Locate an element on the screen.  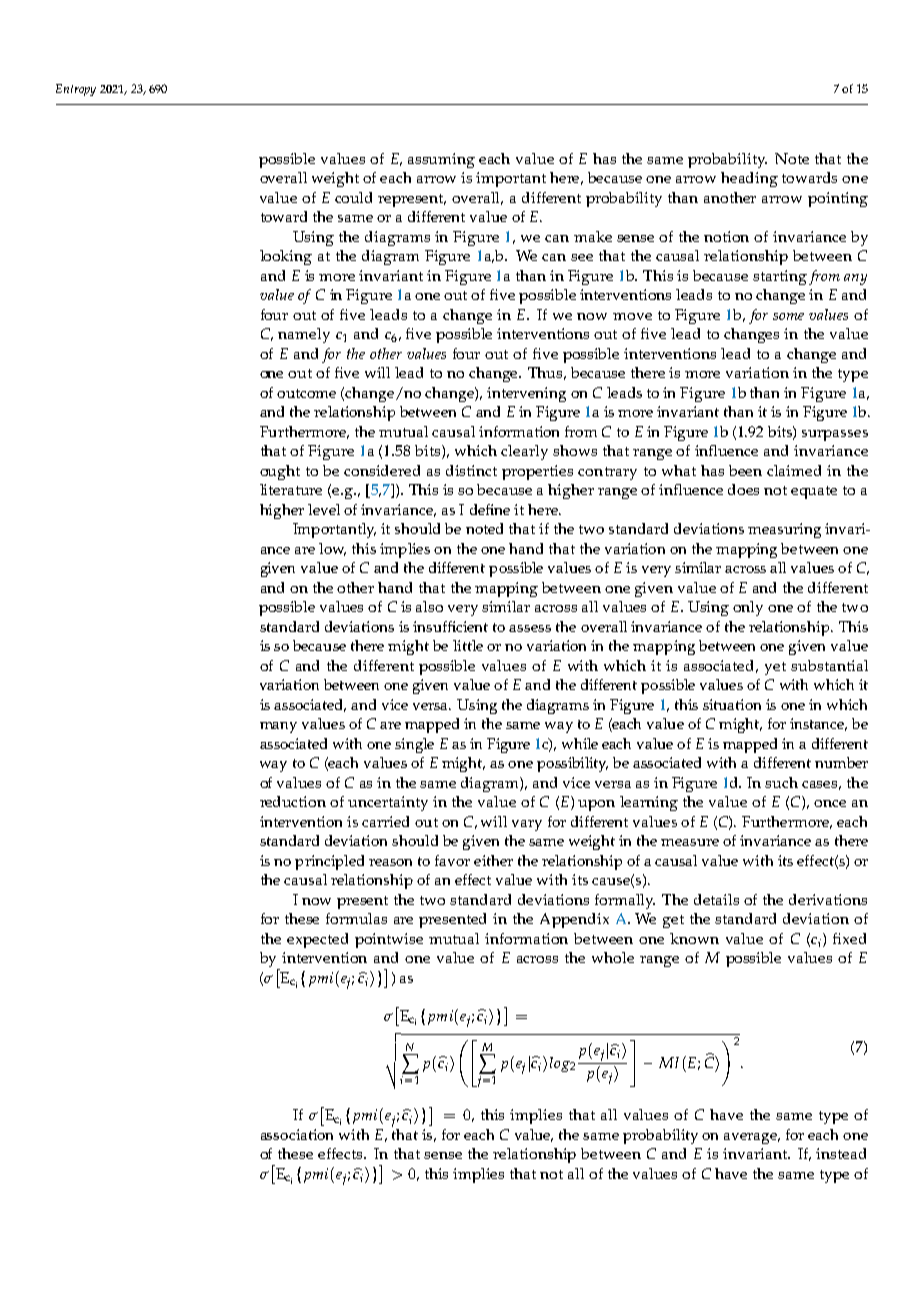
Entropy is located at coordinates (76, 90).
